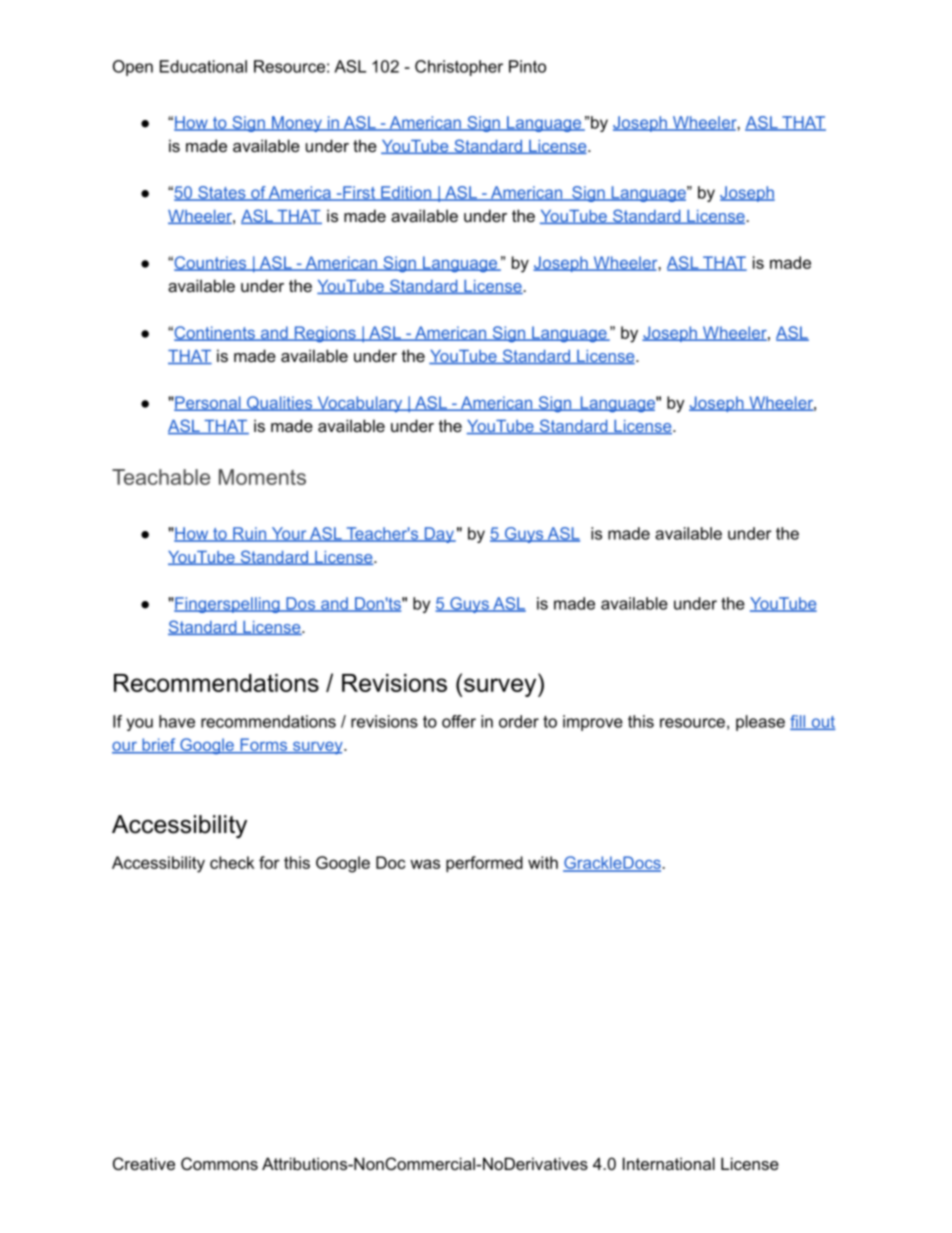 The width and height of the screenshot is (952, 1233). What do you see at coordinates (203, 66) in the screenshot?
I see `Educational` at bounding box center [203, 66].
